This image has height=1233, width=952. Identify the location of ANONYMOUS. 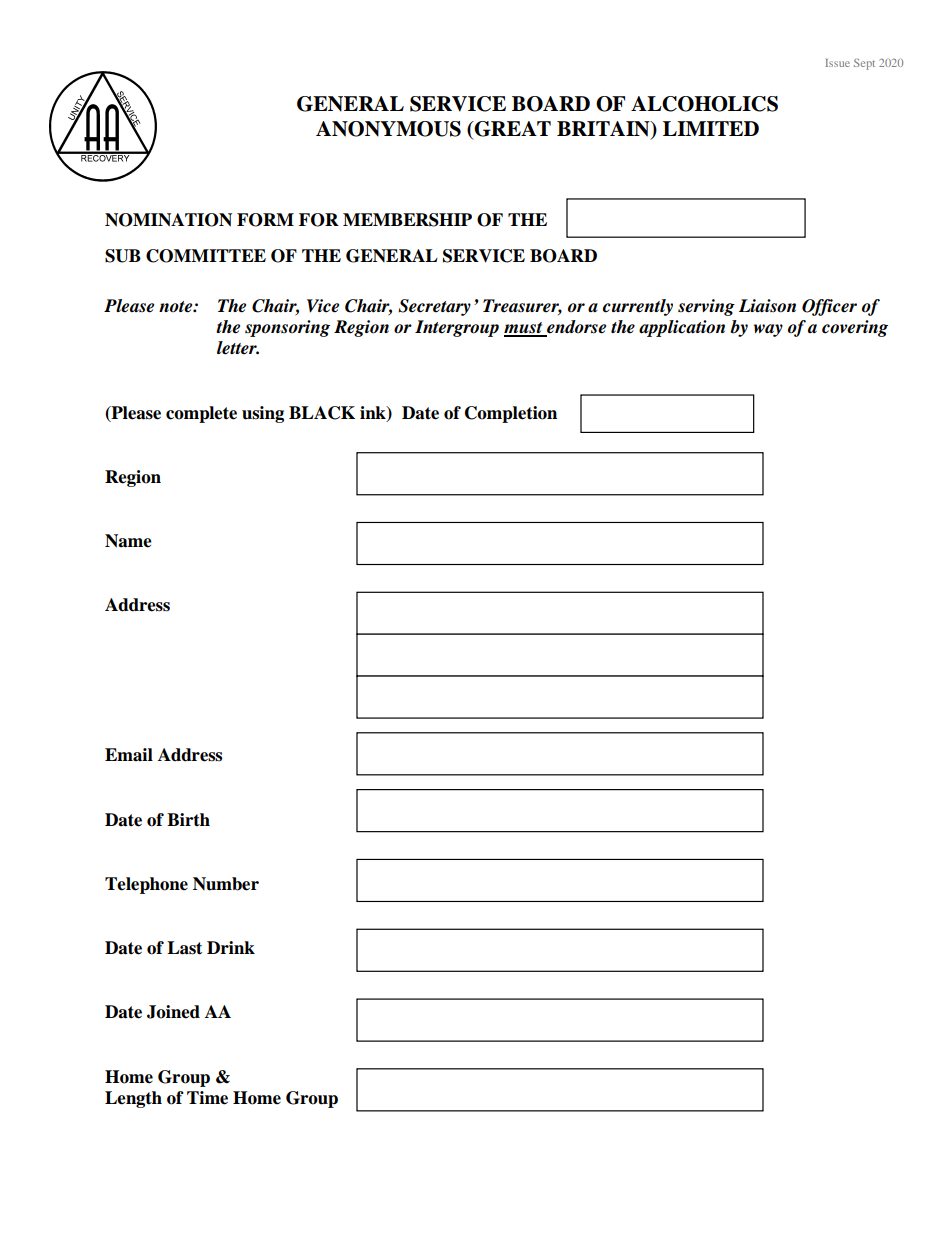
(388, 129).
